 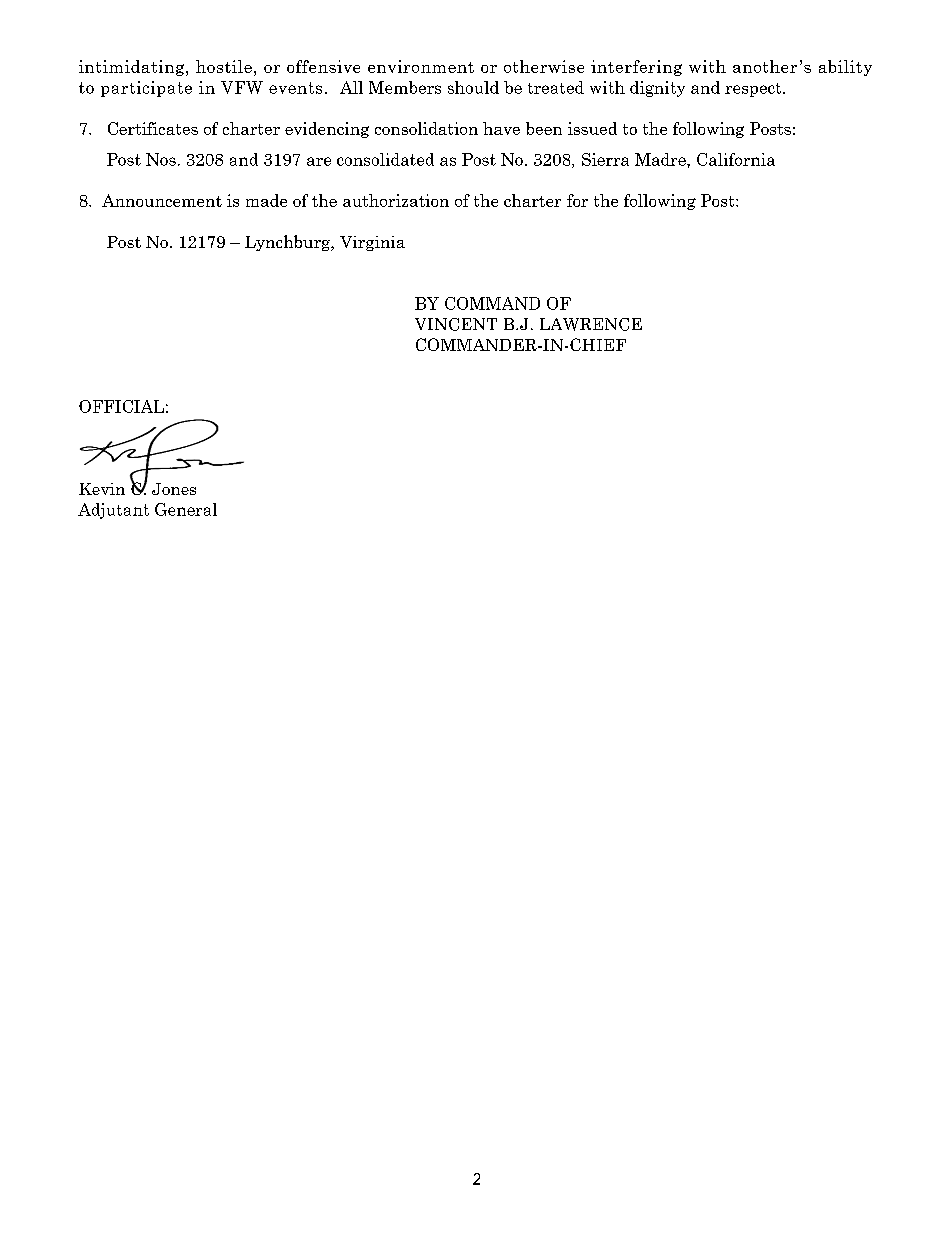 I want to click on LAWRENCE, so click(x=591, y=324).
